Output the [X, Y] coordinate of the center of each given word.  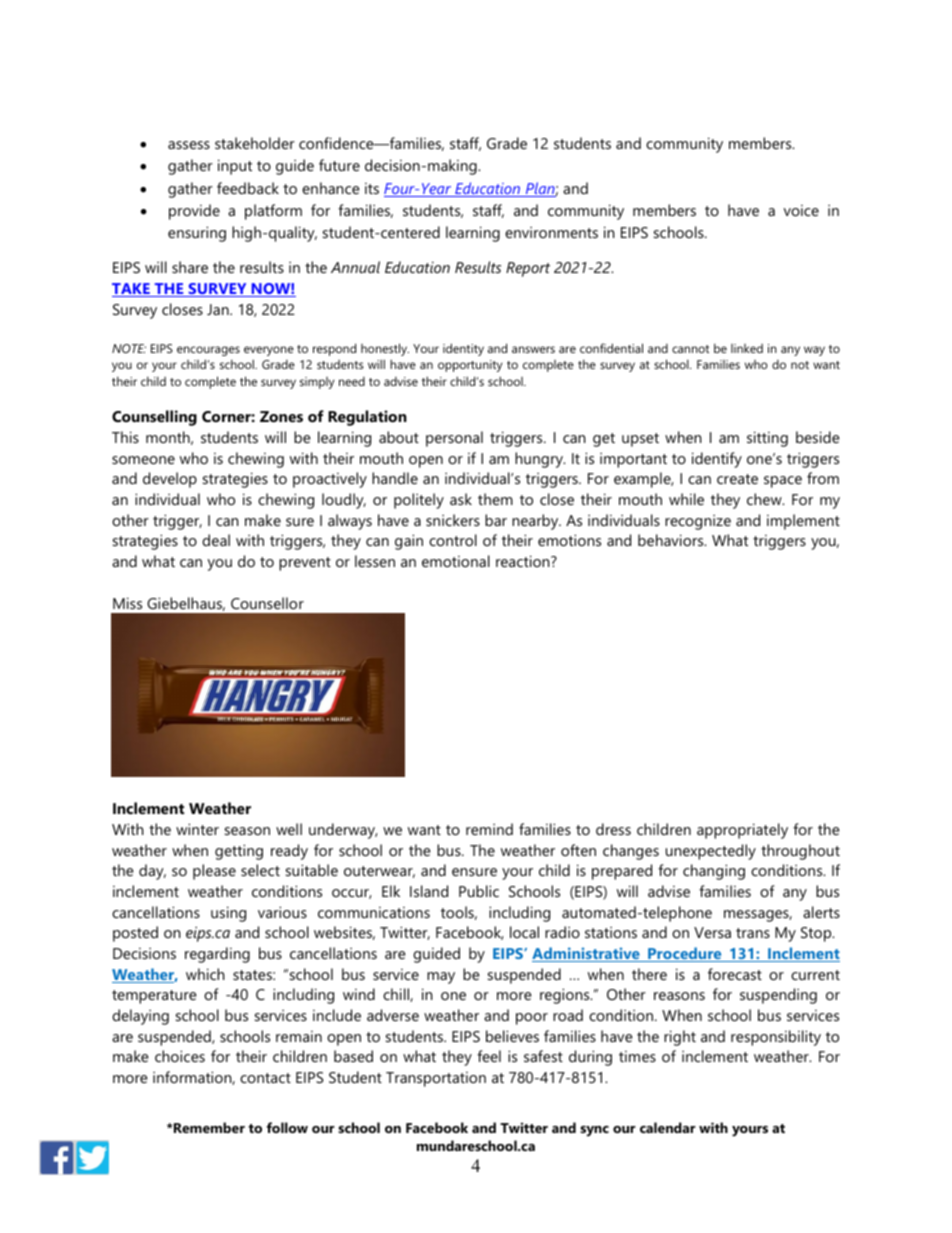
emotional [456, 561]
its [372, 188]
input [235, 167]
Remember [208, 1127]
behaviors [672, 540]
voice [801, 210]
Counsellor [267, 603]
